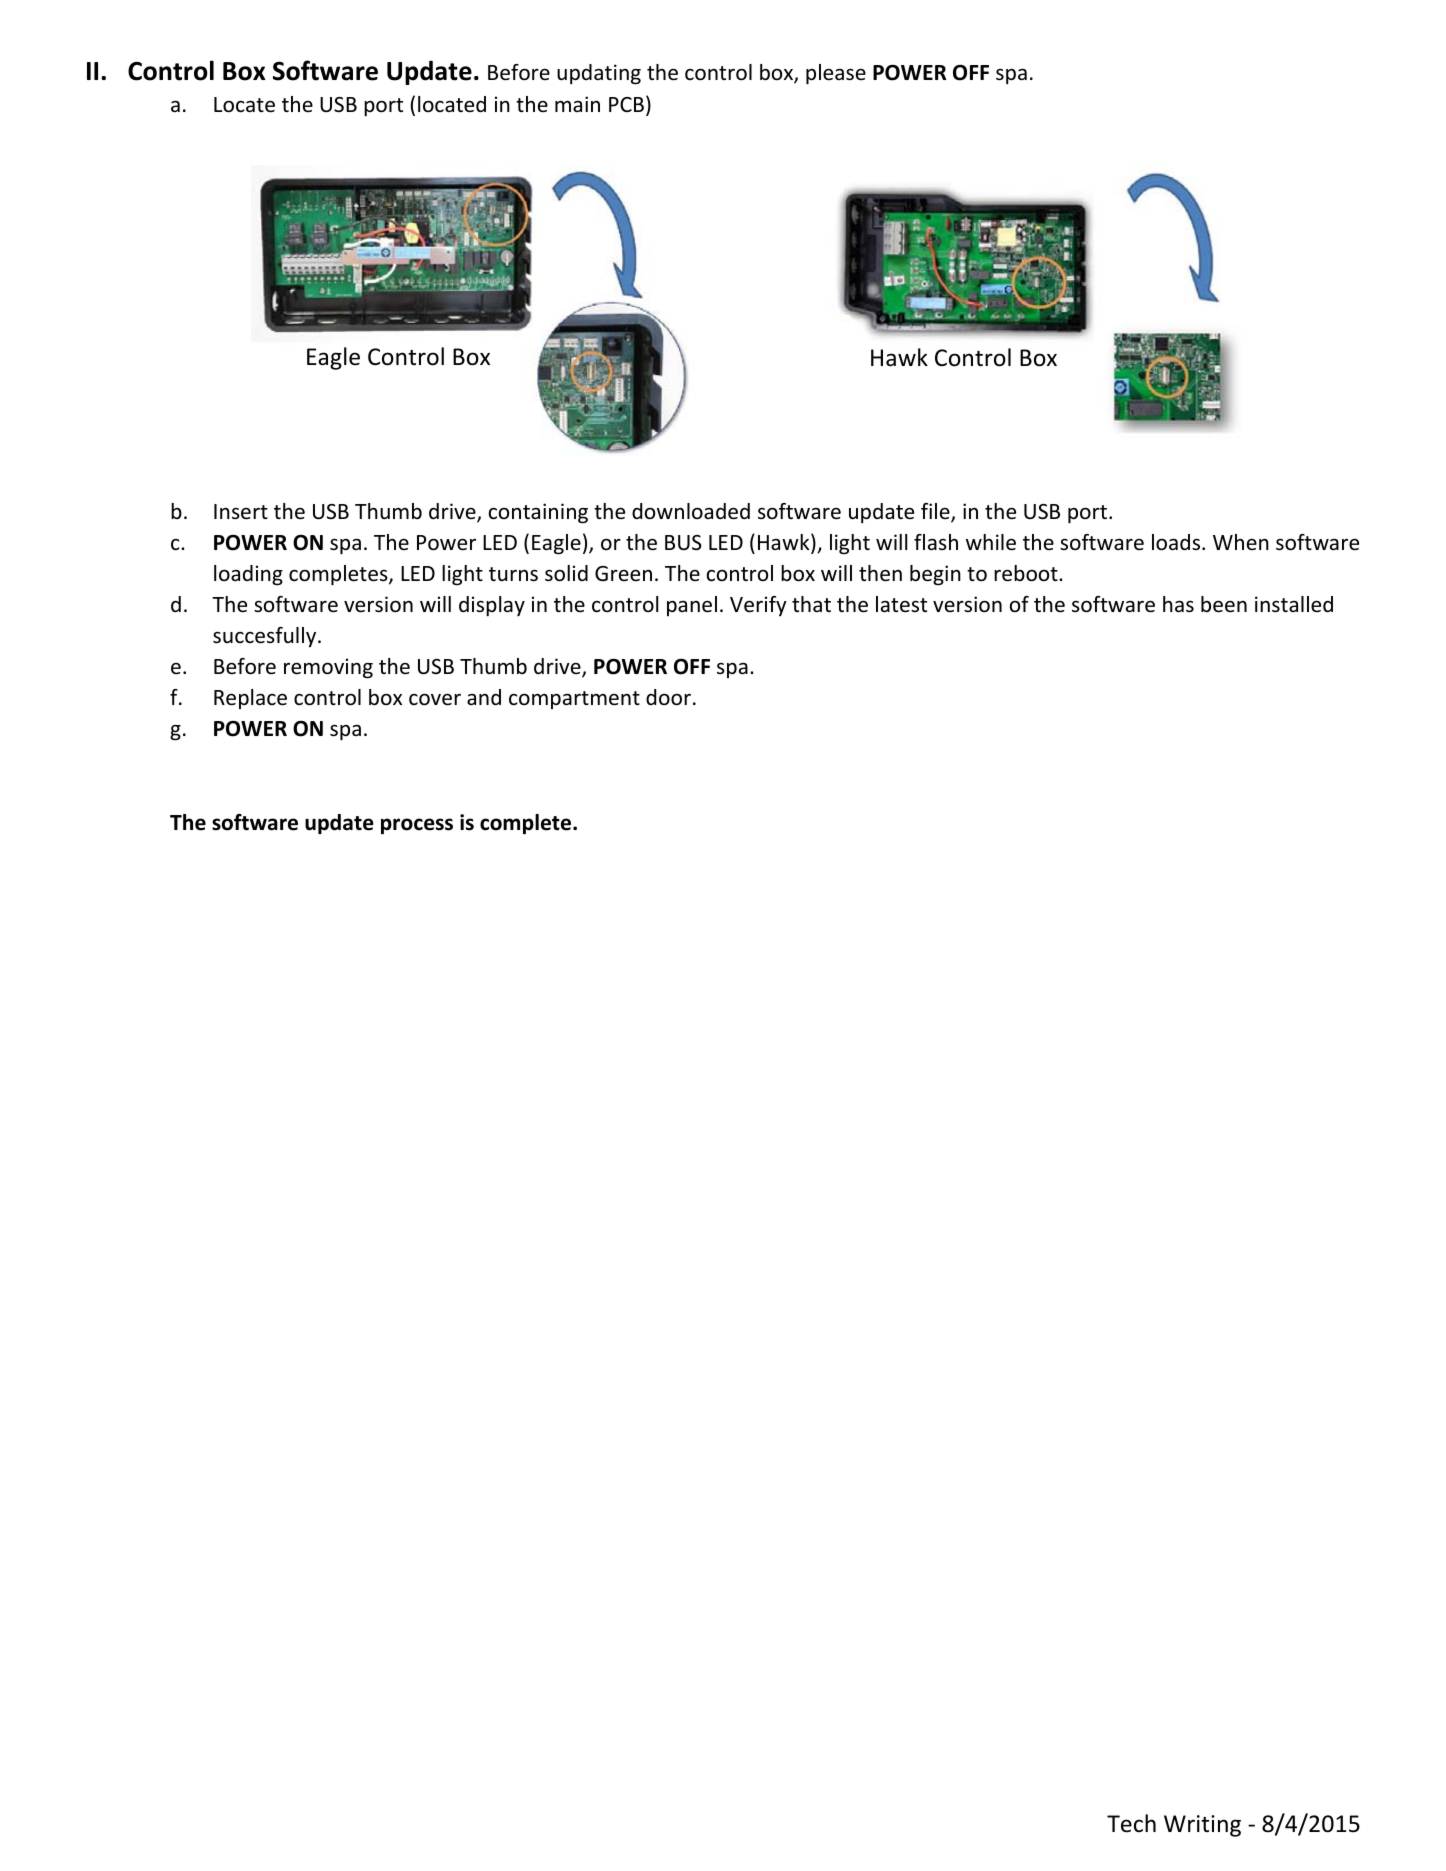 The width and height of the screenshot is (1446, 1871). Describe the element at coordinates (577, 104) in the screenshot. I see `main` at that location.
